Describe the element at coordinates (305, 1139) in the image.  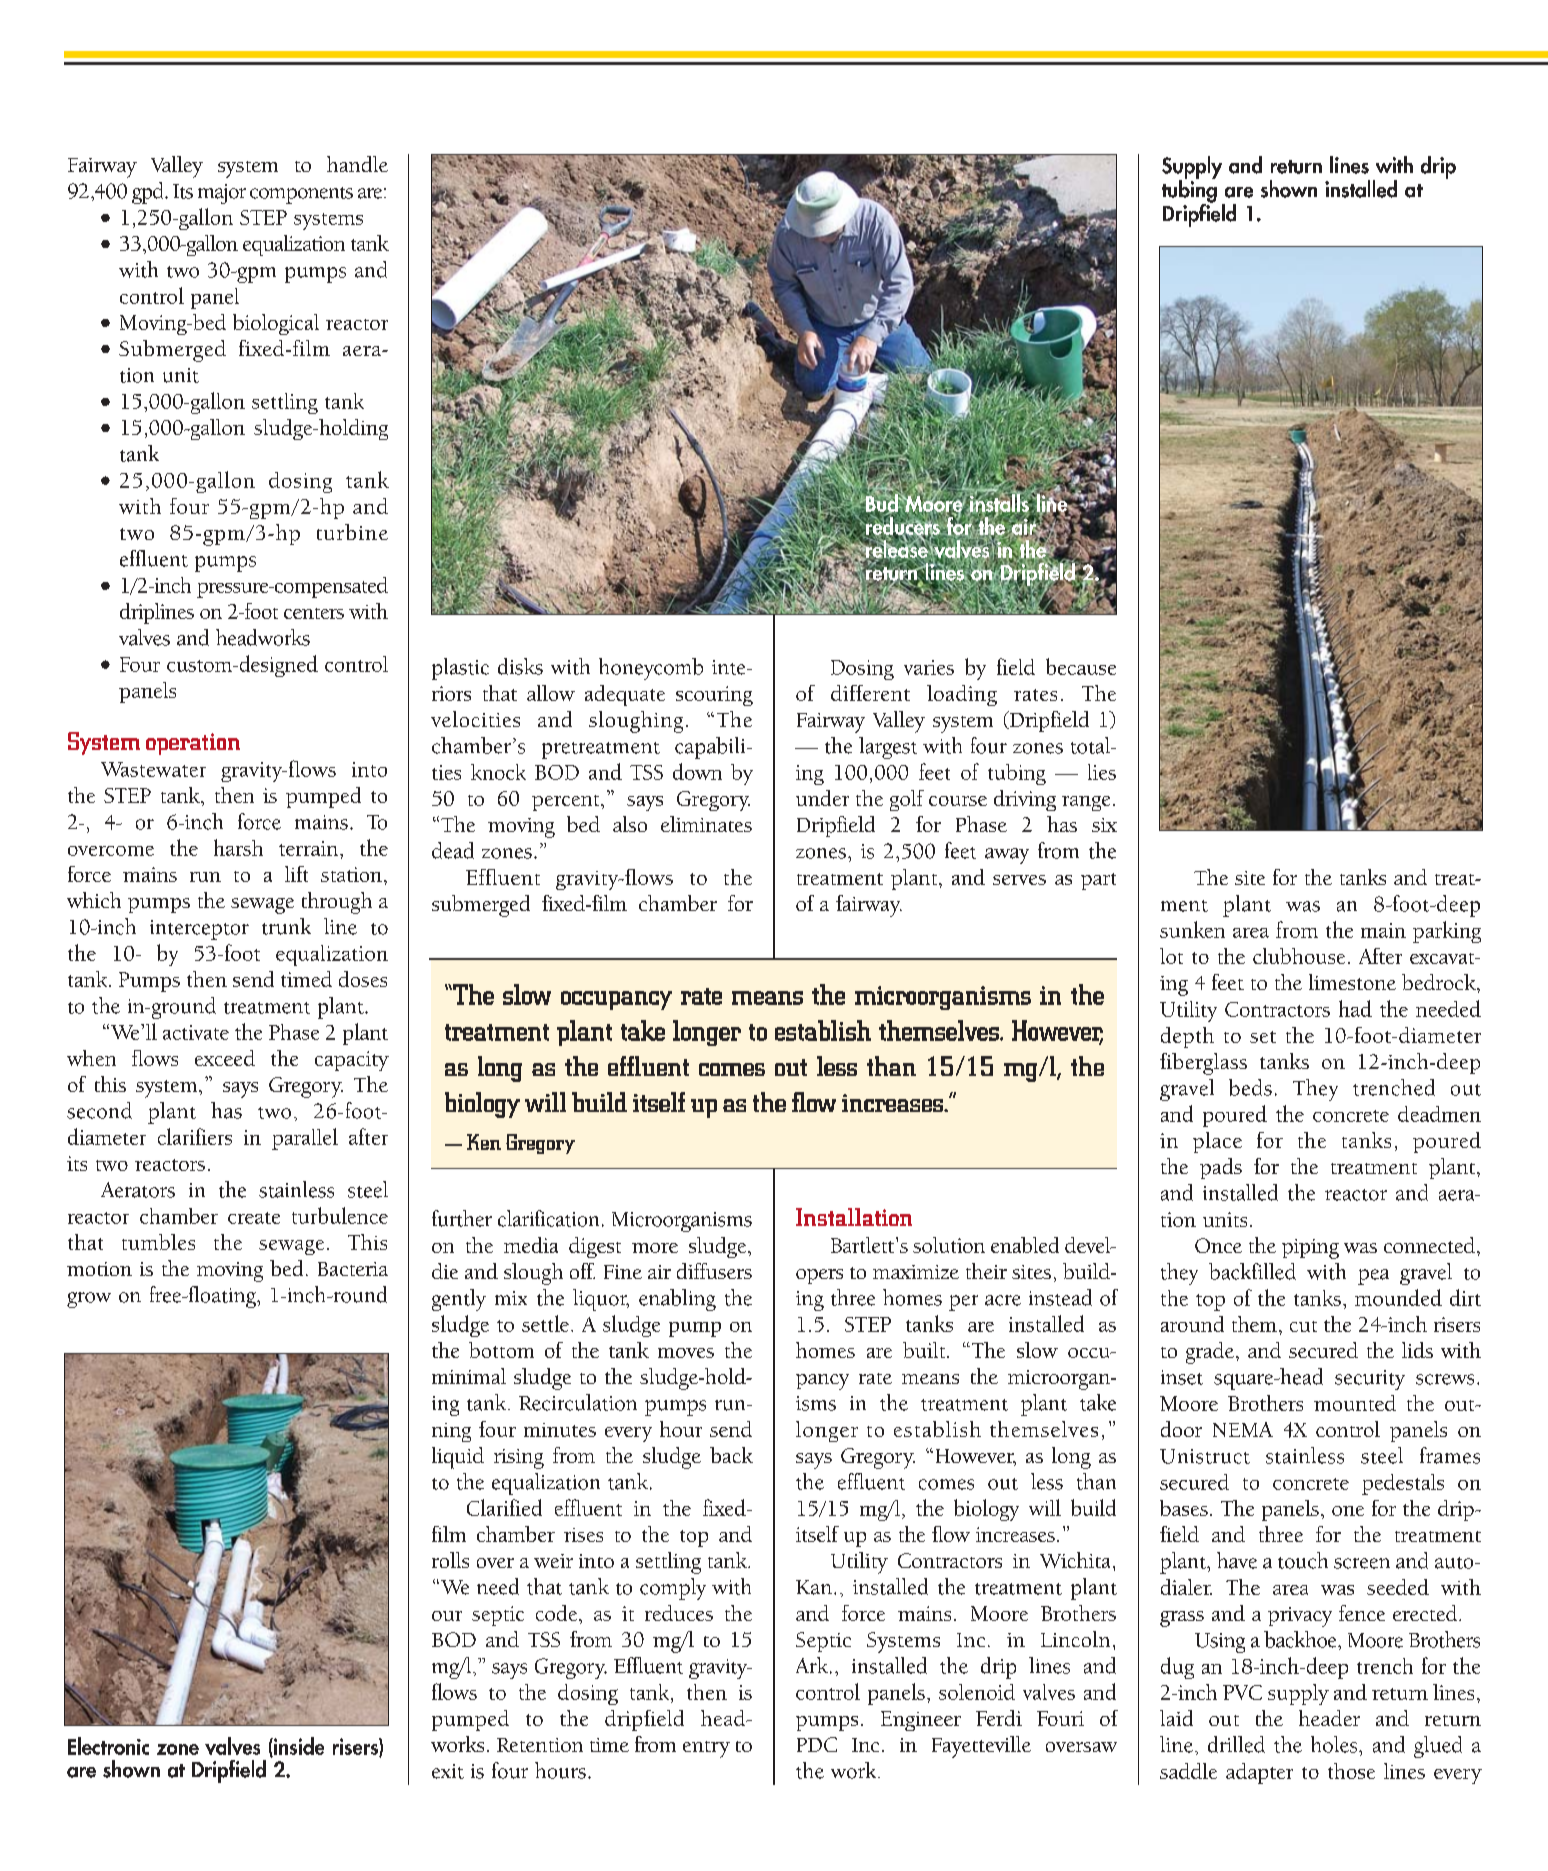
I see `parallel` at that location.
